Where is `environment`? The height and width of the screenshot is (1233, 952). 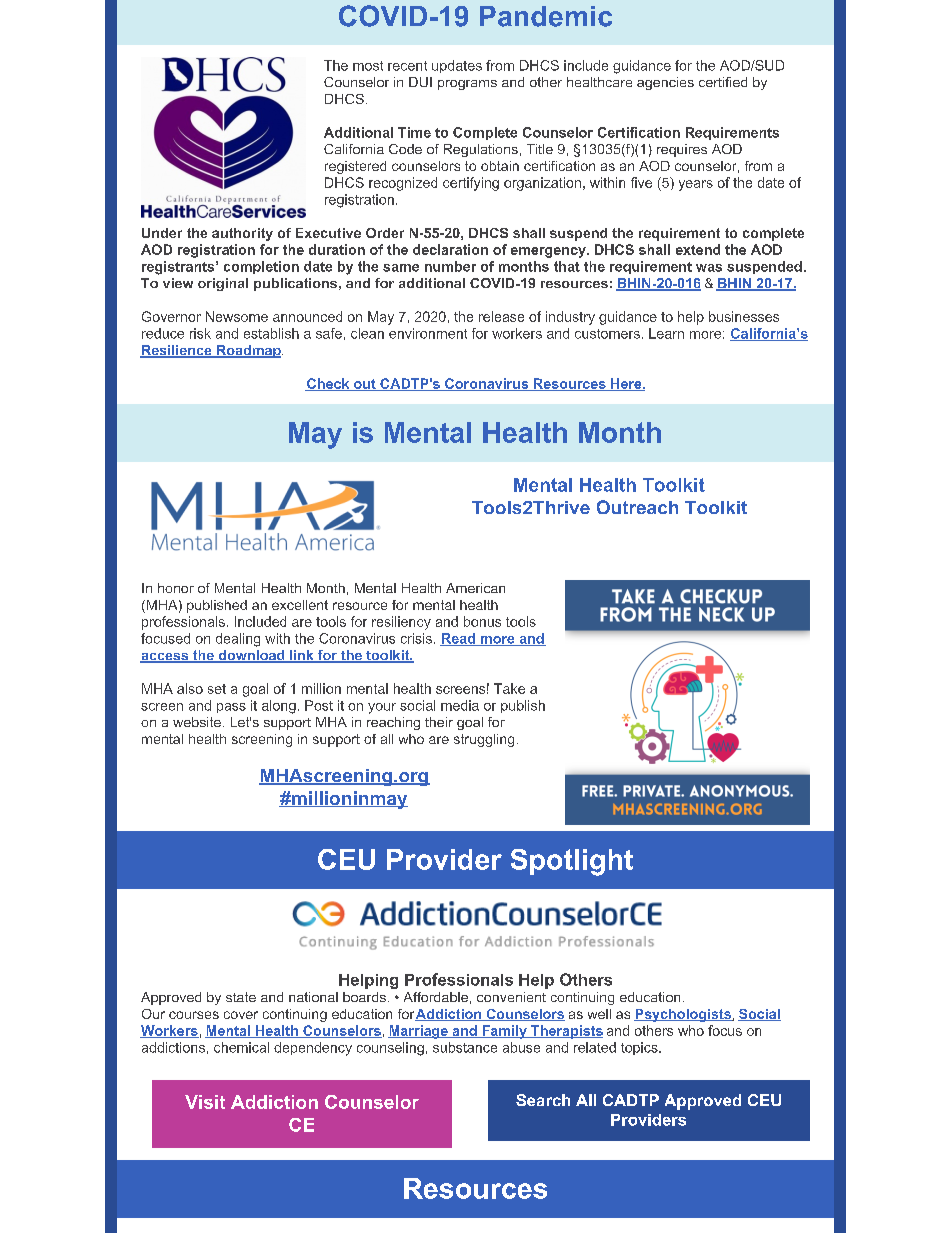
environment is located at coordinates (428, 333).
